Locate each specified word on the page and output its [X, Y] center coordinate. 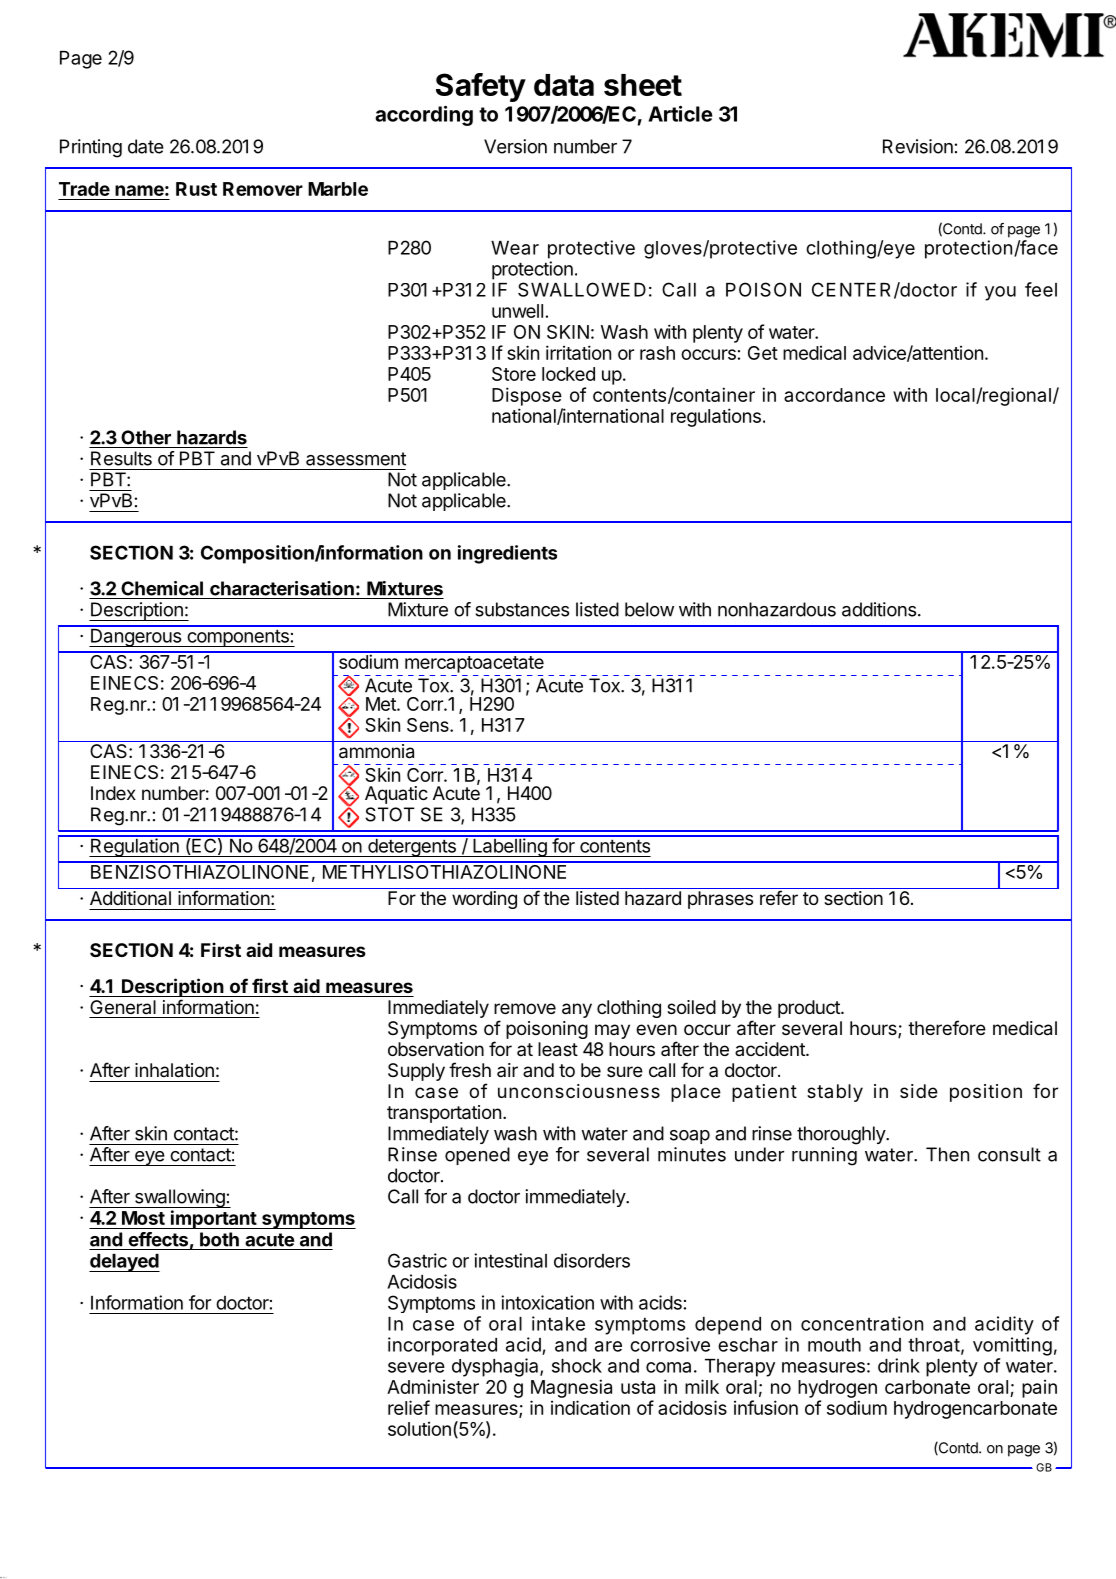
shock [577, 1366]
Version [515, 146]
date [146, 146]
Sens [429, 725]
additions [879, 609]
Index [113, 793]
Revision [918, 146]
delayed [124, 1263]
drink [899, 1365]
